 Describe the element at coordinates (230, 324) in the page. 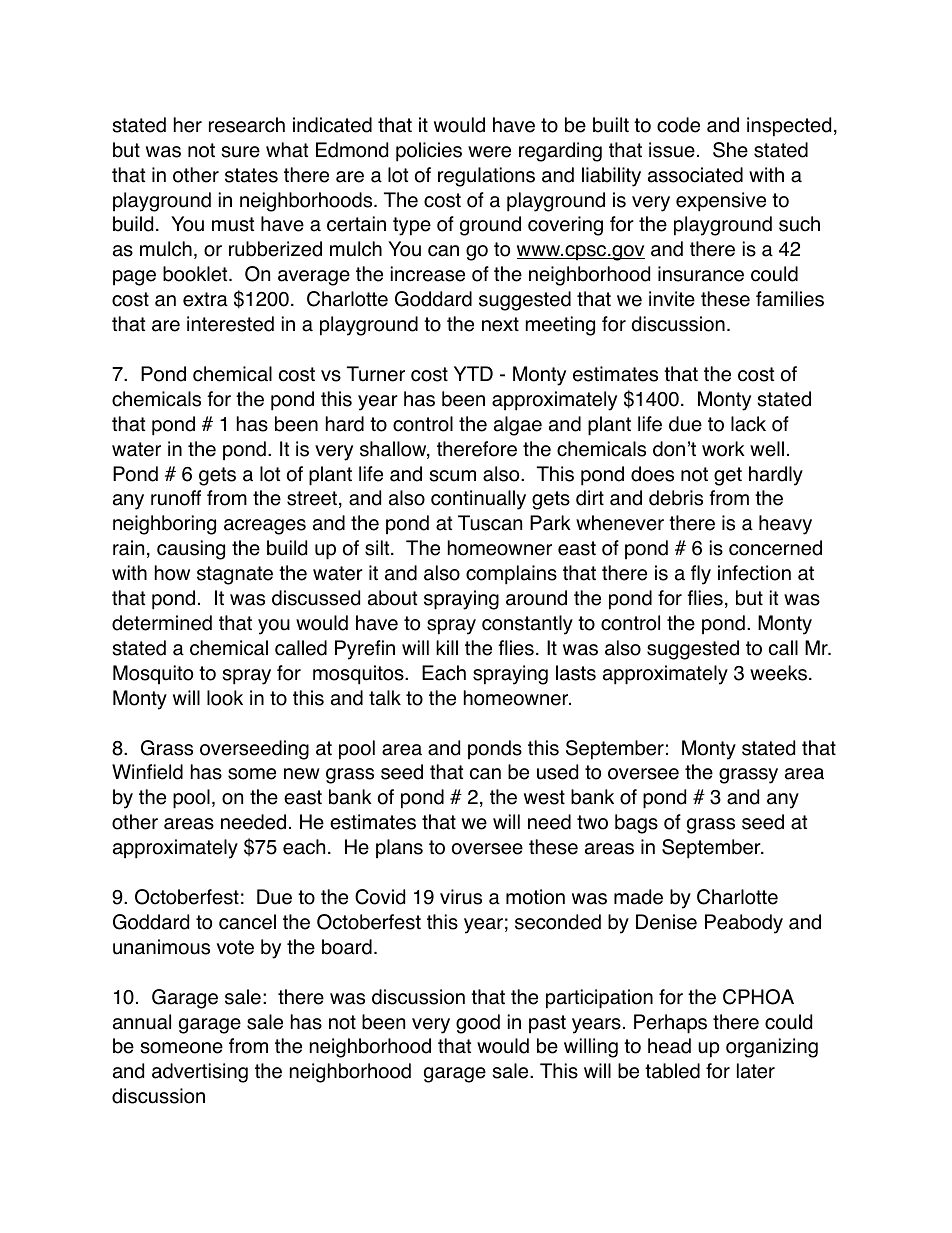

I see `interested` at that location.
